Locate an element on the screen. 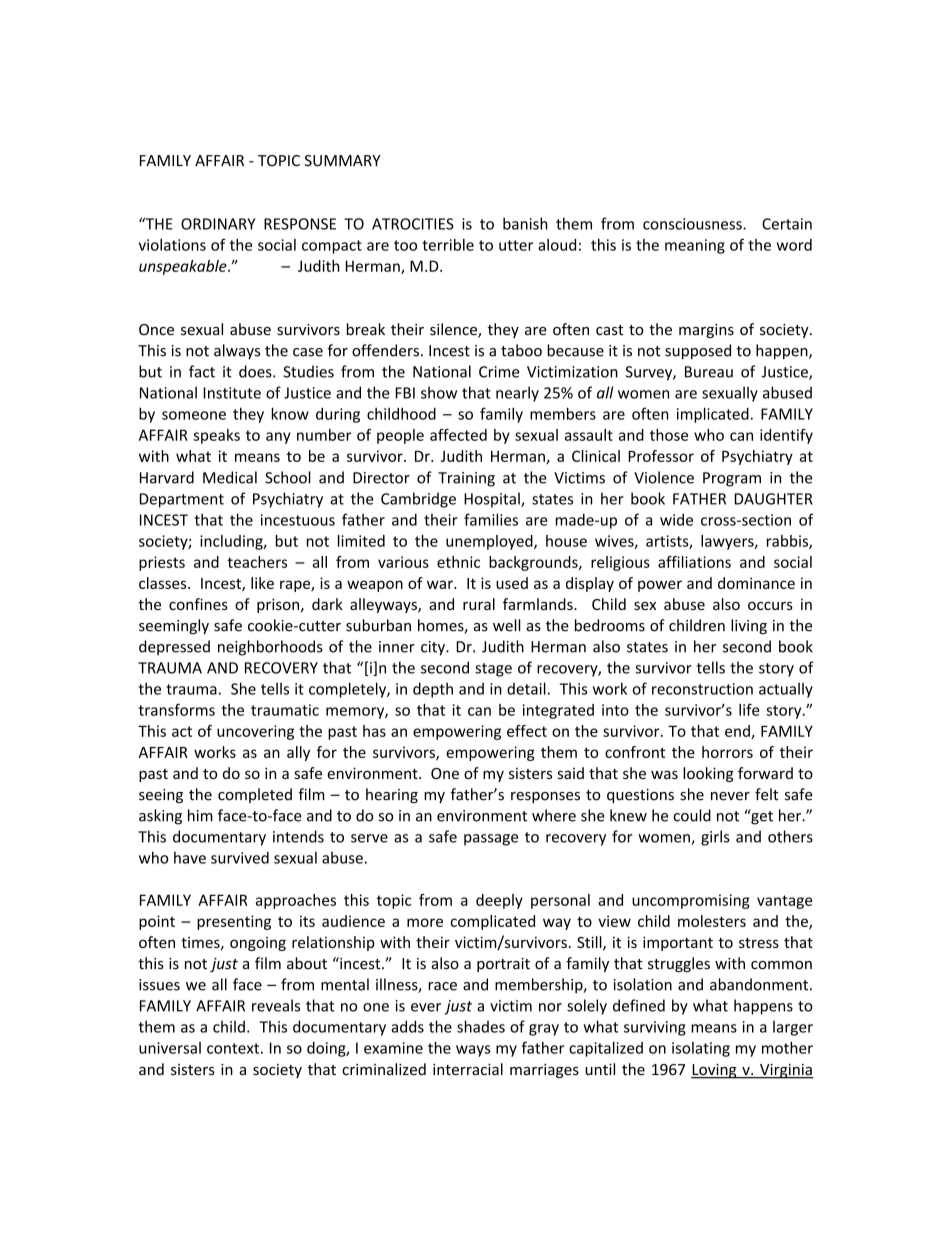 The width and height of the screenshot is (952, 1233). living is located at coordinates (749, 626).
